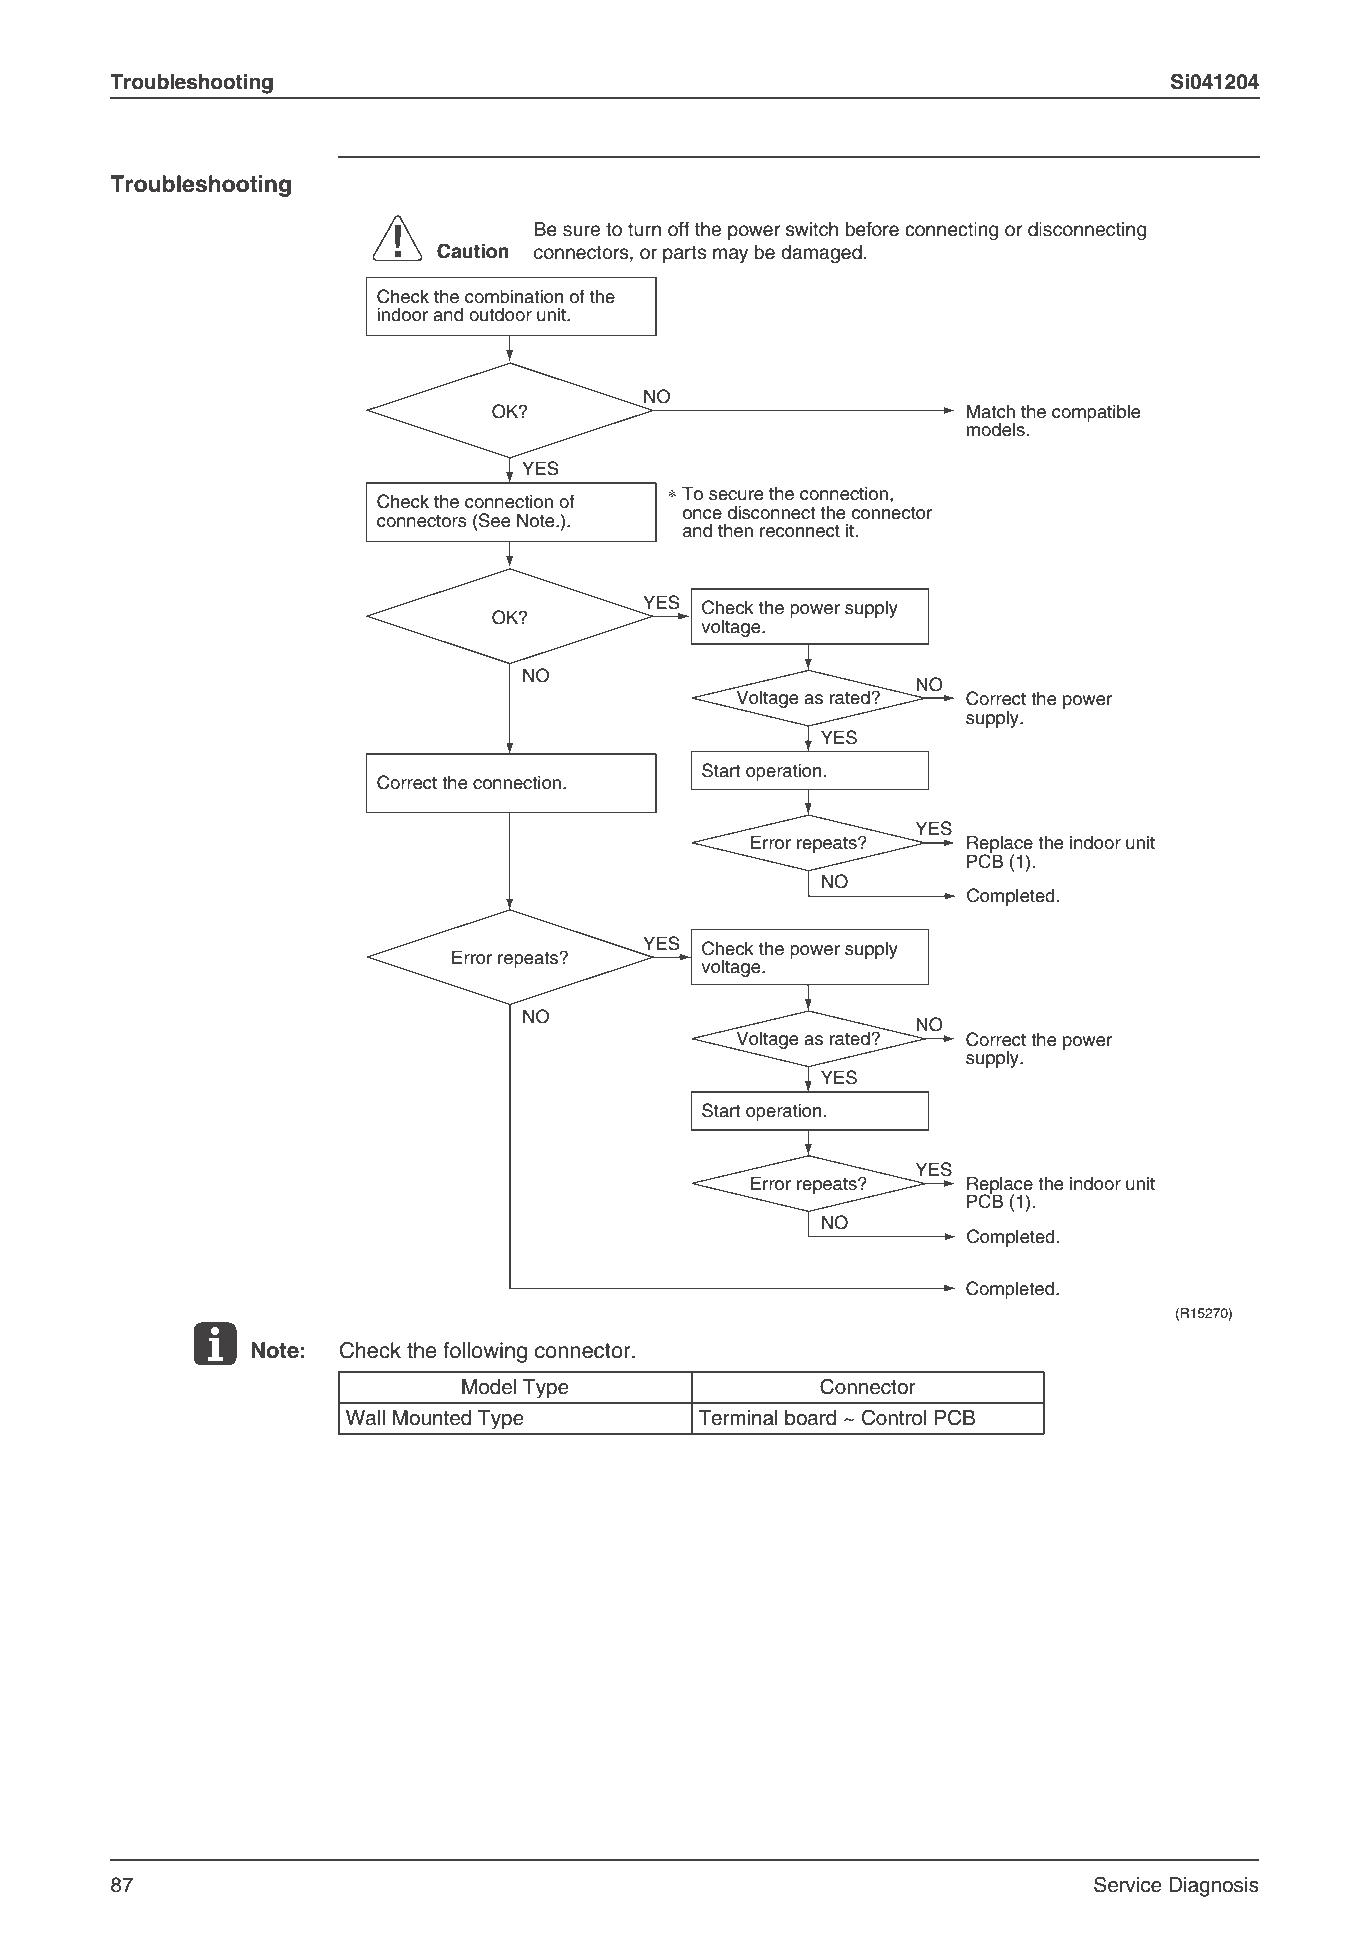 Image resolution: width=1370 pixels, height=1939 pixels. Describe the element at coordinates (1214, 1887) in the screenshot. I see `Diagnosis` at that location.
